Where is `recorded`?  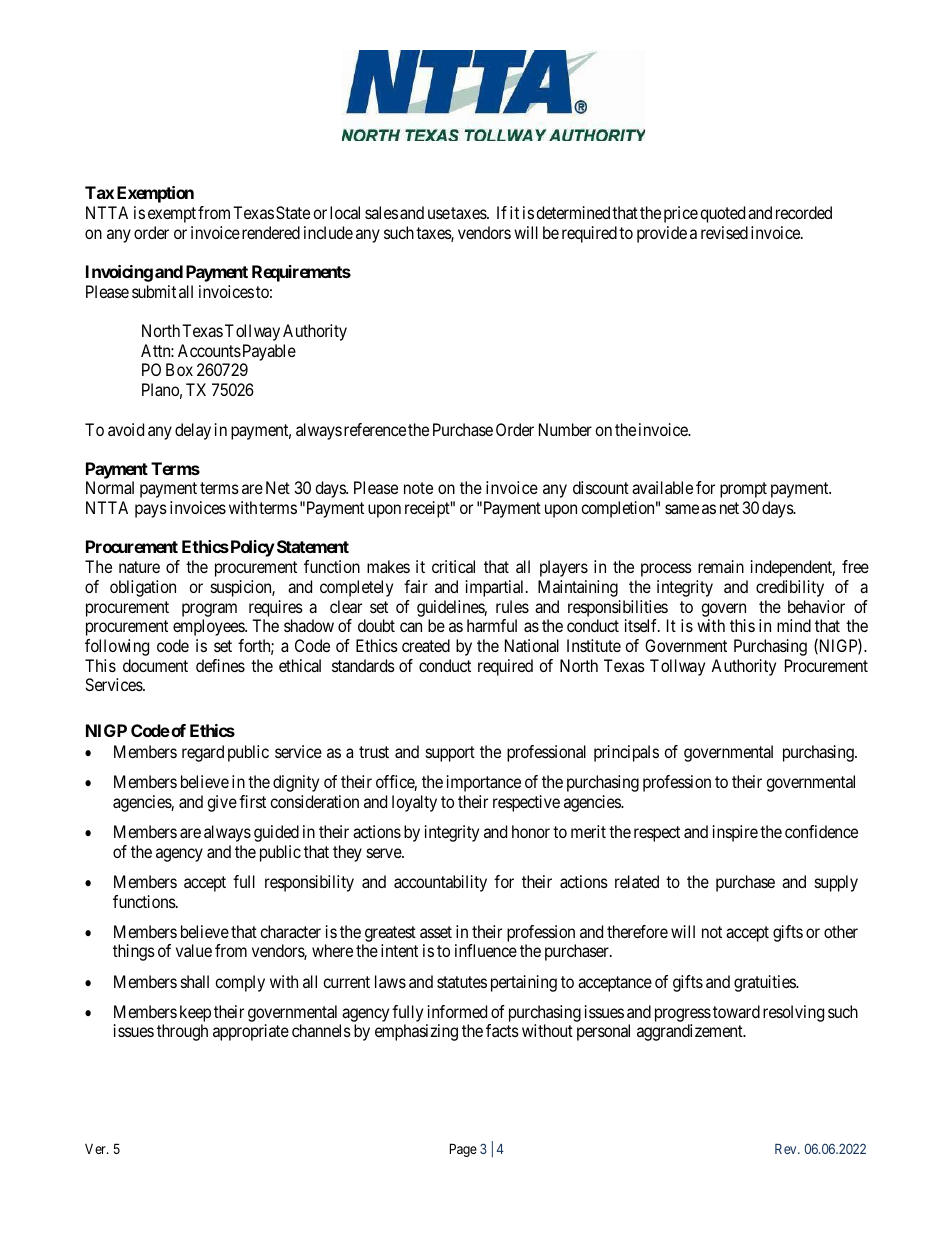 recorded is located at coordinates (804, 212).
